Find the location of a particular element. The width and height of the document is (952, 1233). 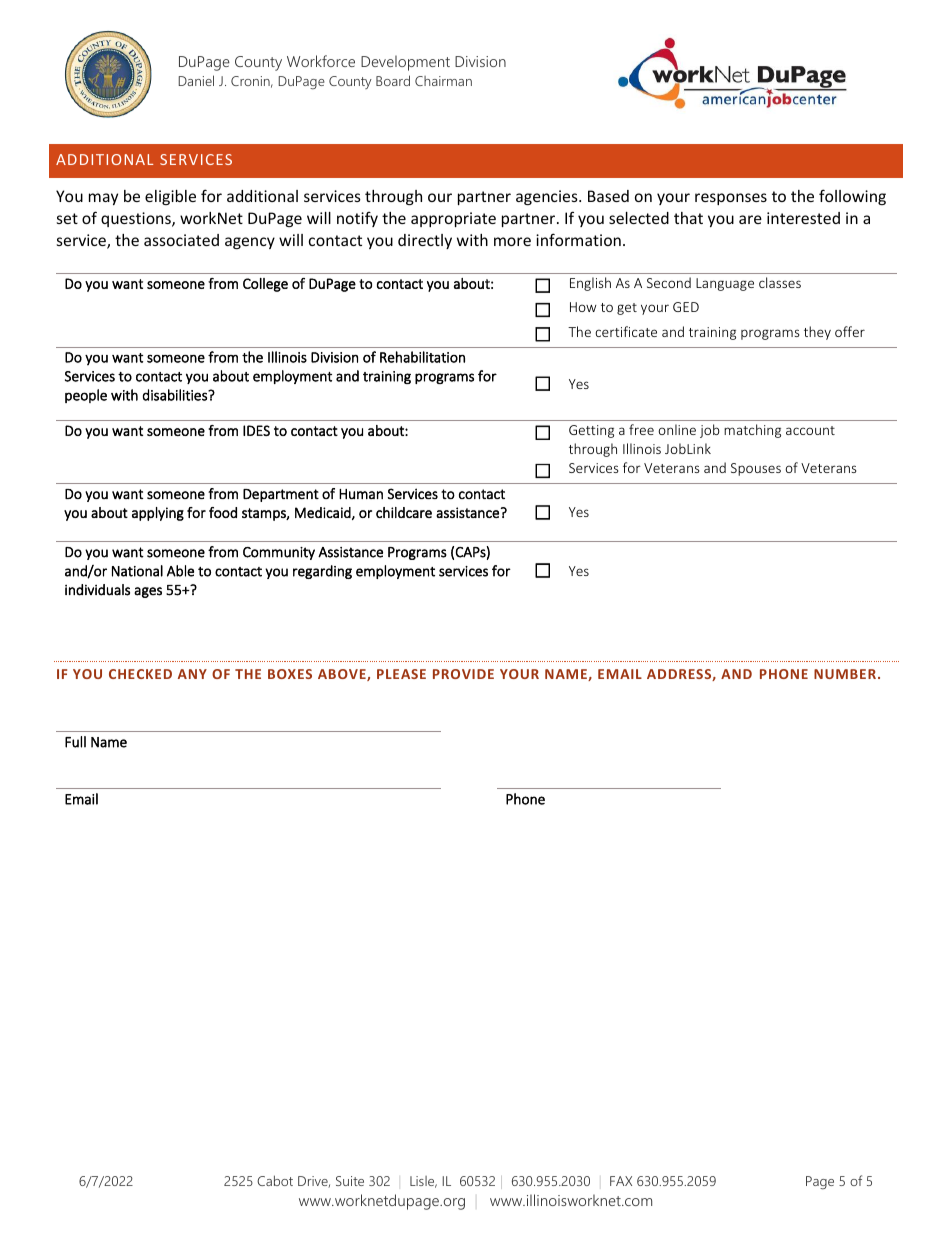

ages is located at coordinates (148, 592).
